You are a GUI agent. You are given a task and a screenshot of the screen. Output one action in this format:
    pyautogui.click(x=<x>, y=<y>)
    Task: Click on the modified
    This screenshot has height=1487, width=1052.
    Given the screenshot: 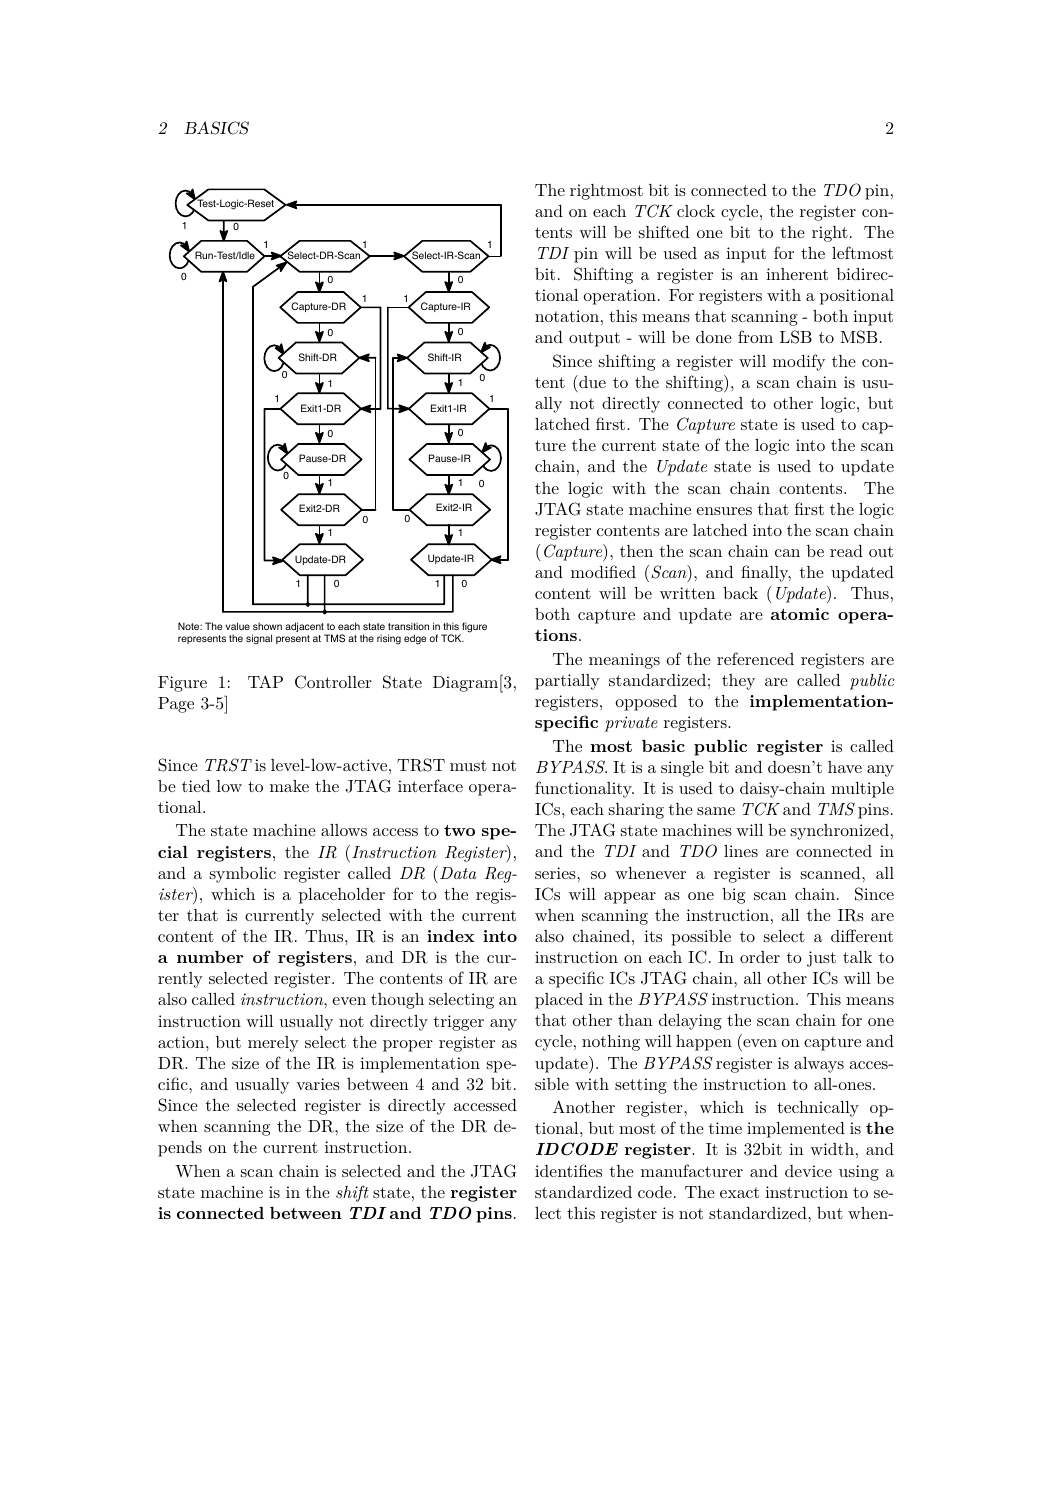 What is the action you would take?
    pyautogui.click(x=603, y=571)
